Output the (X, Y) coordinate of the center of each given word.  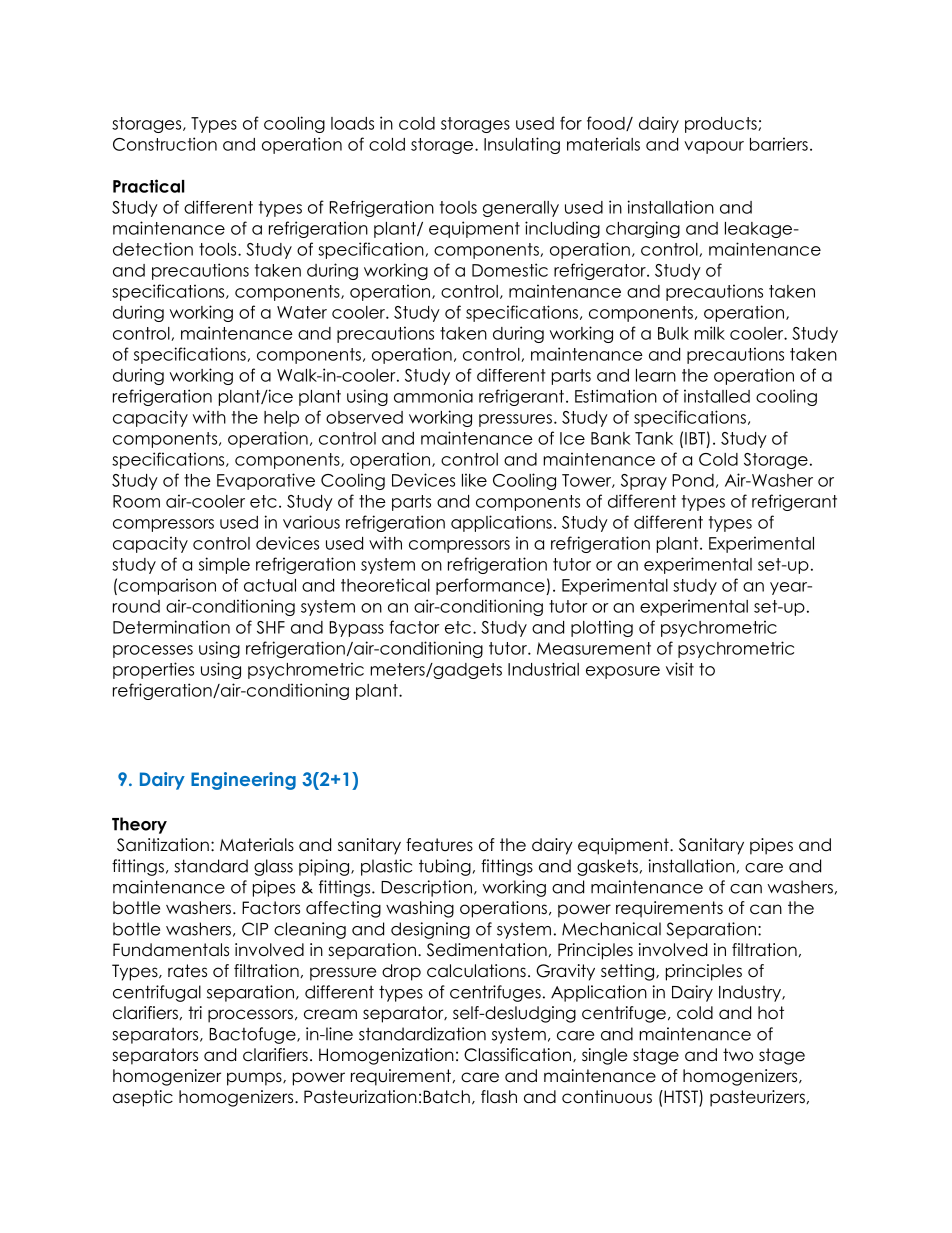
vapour (714, 147)
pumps (255, 1079)
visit (680, 669)
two (738, 1055)
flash (499, 1097)
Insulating (522, 145)
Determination (171, 627)
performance (491, 586)
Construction (165, 144)
